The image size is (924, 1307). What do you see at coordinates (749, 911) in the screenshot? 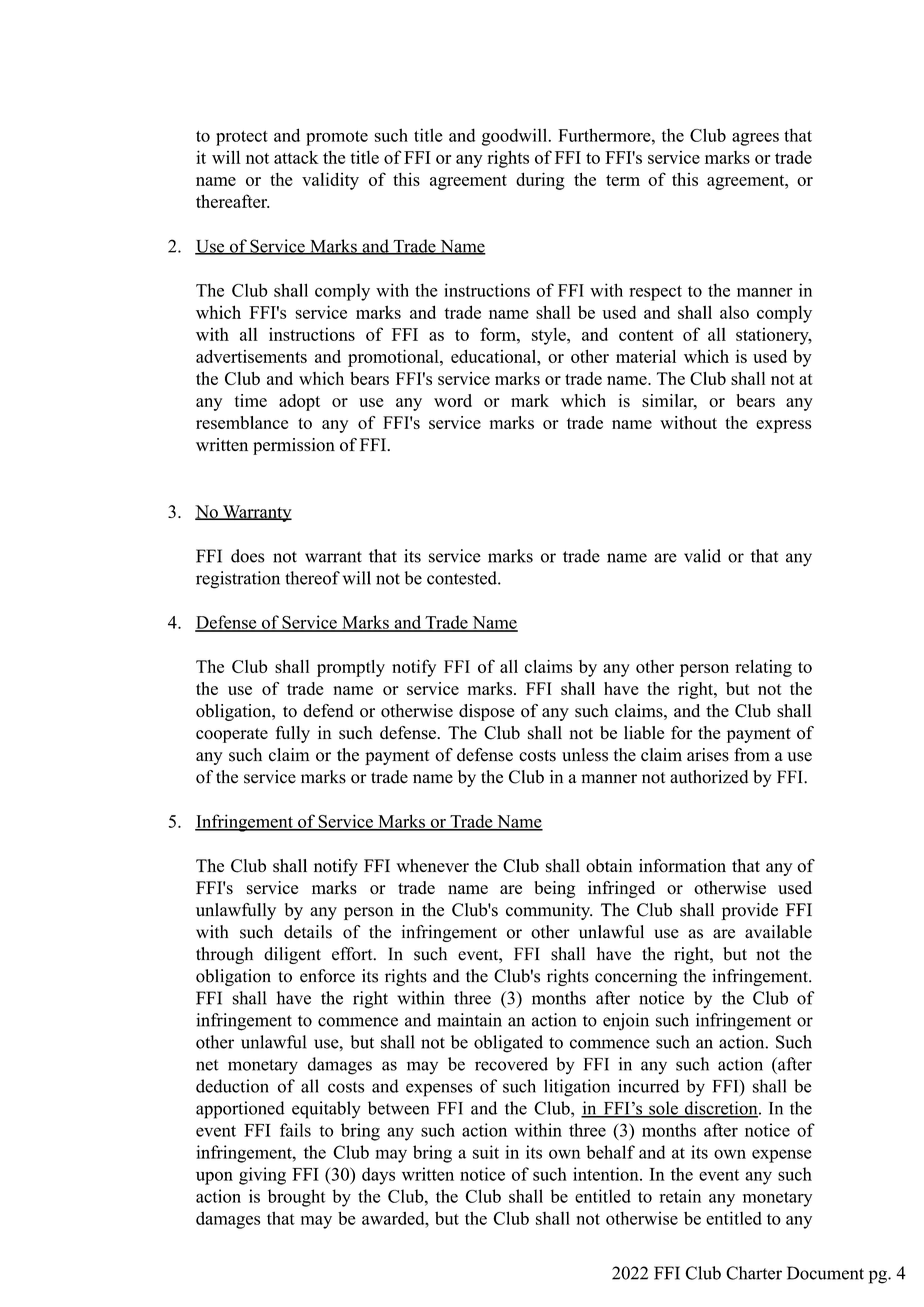
I see `provide` at bounding box center [749, 911].
